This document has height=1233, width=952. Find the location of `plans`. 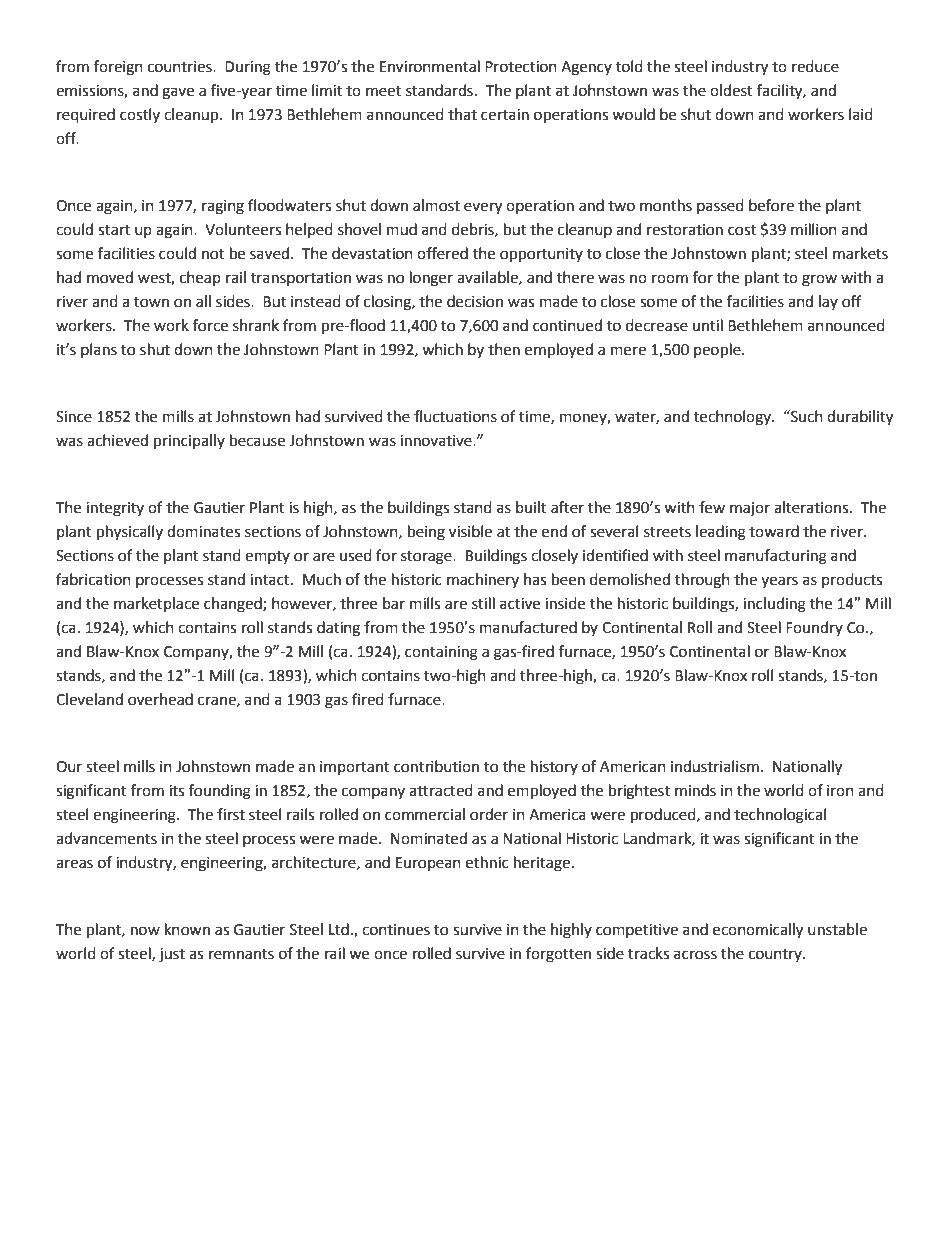

plans is located at coordinates (99, 350).
